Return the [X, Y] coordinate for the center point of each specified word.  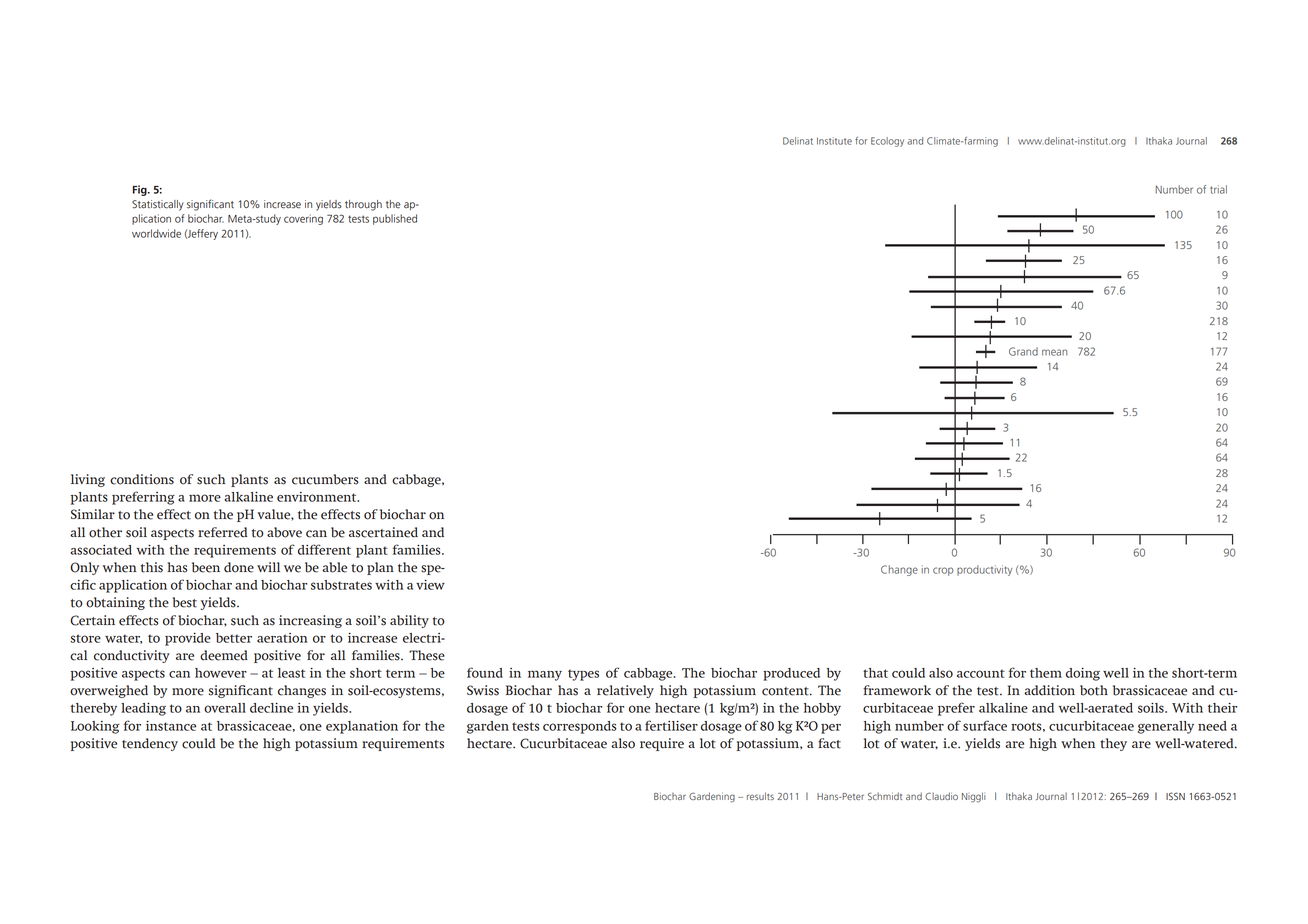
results [760, 796]
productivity [984, 570]
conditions [142, 479]
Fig [141, 190]
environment [318, 497]
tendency [150, 744]
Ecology [887, 142]
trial [1218, 189]
